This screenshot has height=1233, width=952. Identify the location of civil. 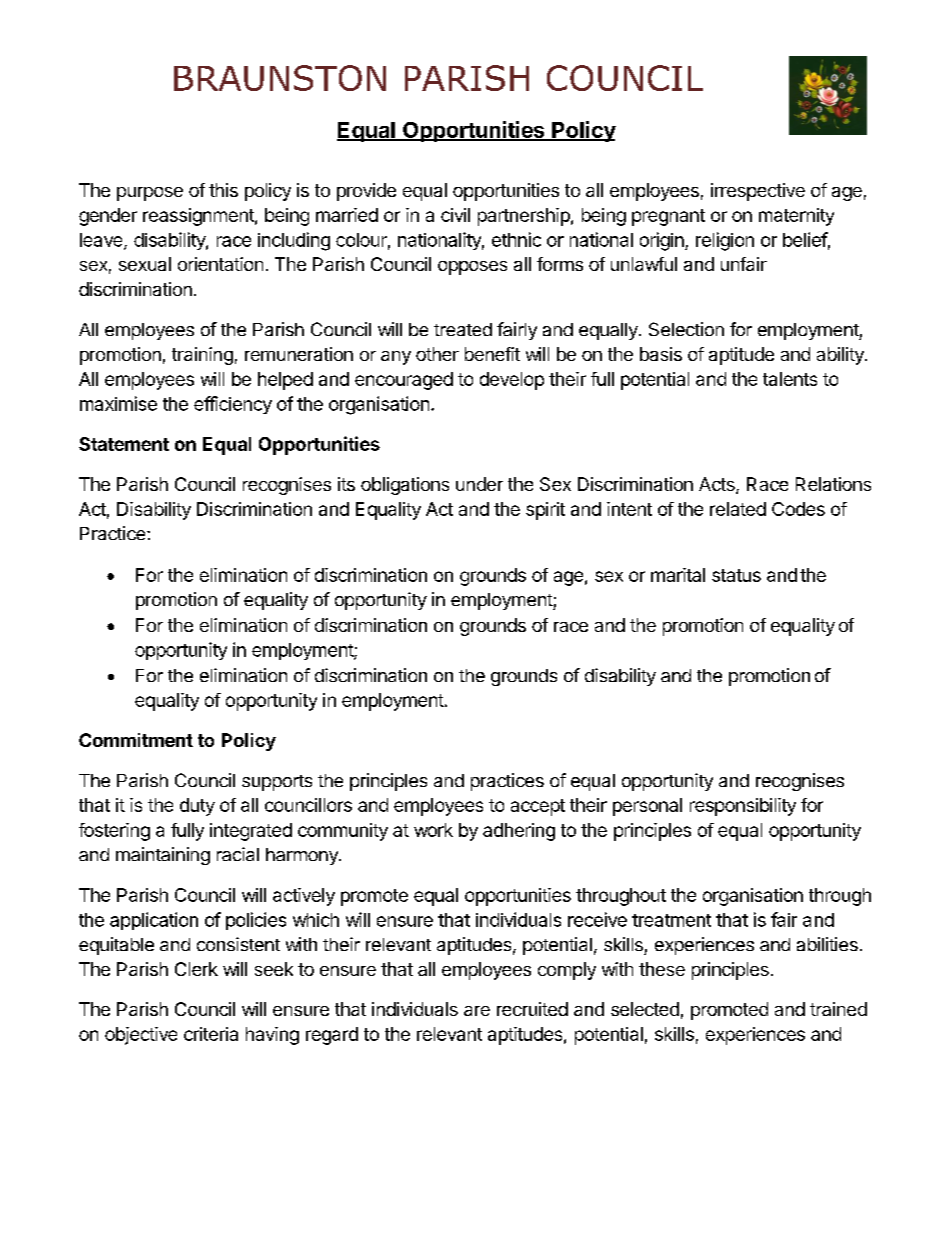
(455, 215).
